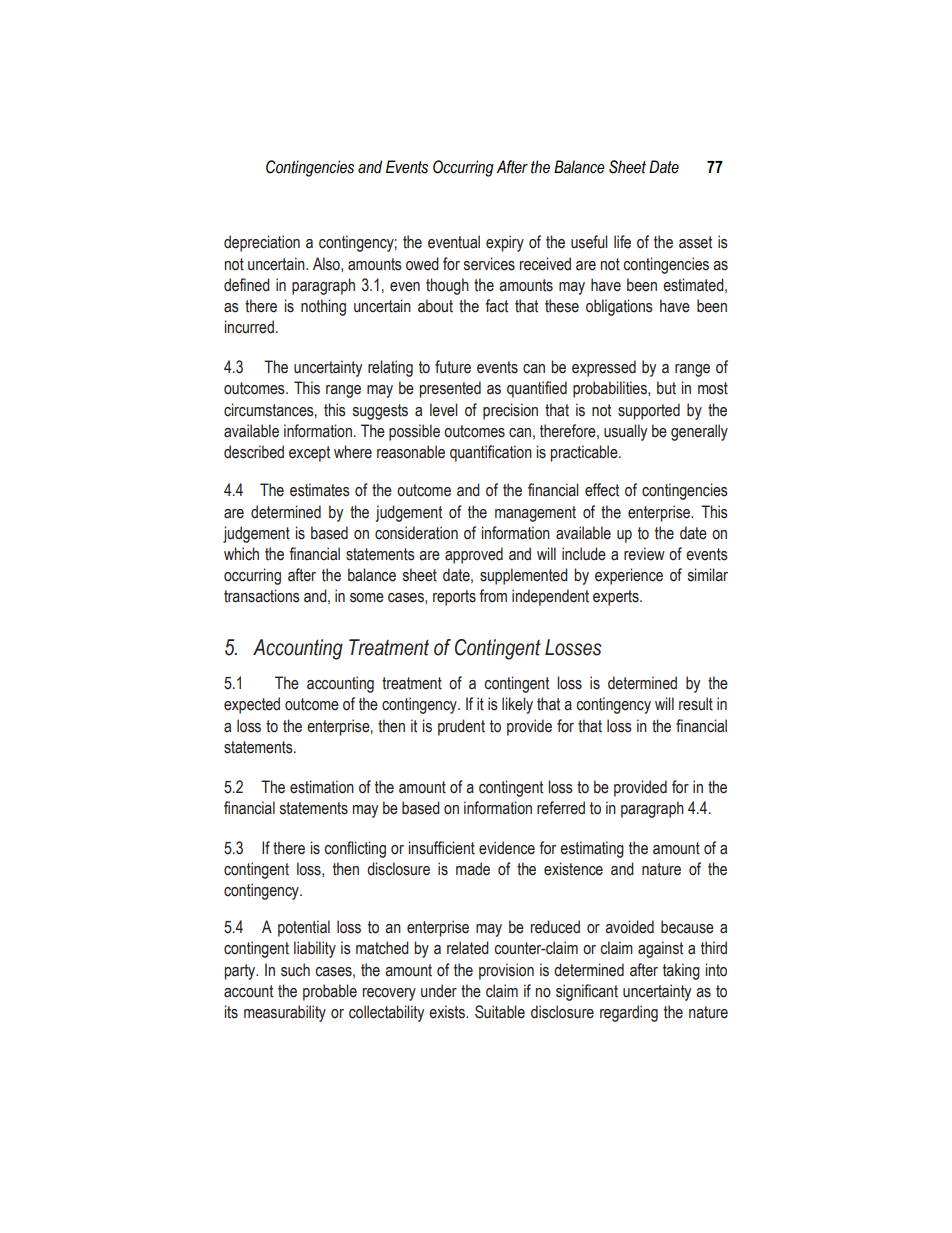 Image resolution: width=952 pixels, height=1233 pixels. I want to click on estimation, so click(322, 787).
